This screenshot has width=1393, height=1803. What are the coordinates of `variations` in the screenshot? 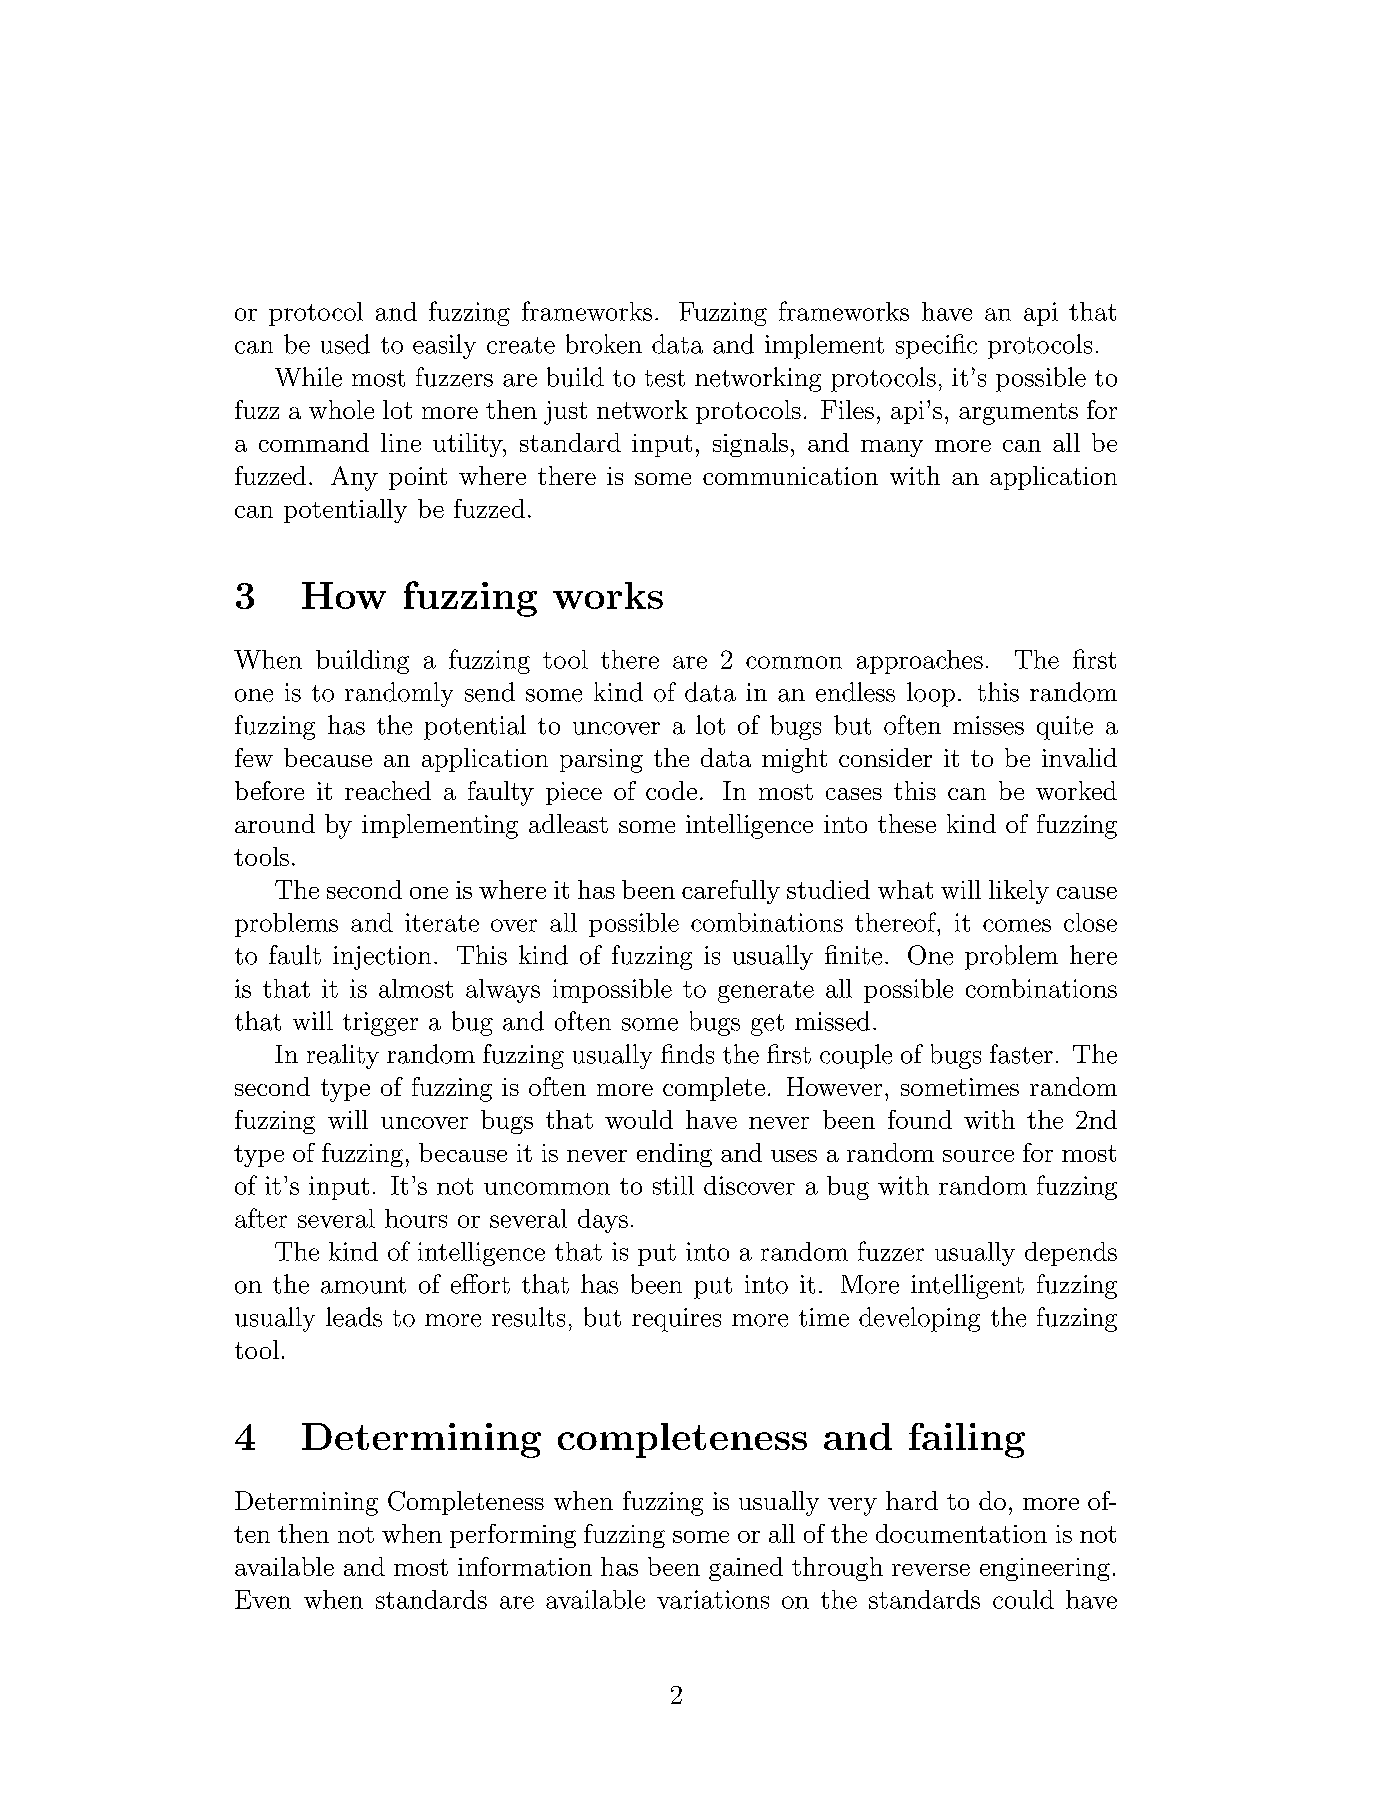 It's located at (713, 1599).
